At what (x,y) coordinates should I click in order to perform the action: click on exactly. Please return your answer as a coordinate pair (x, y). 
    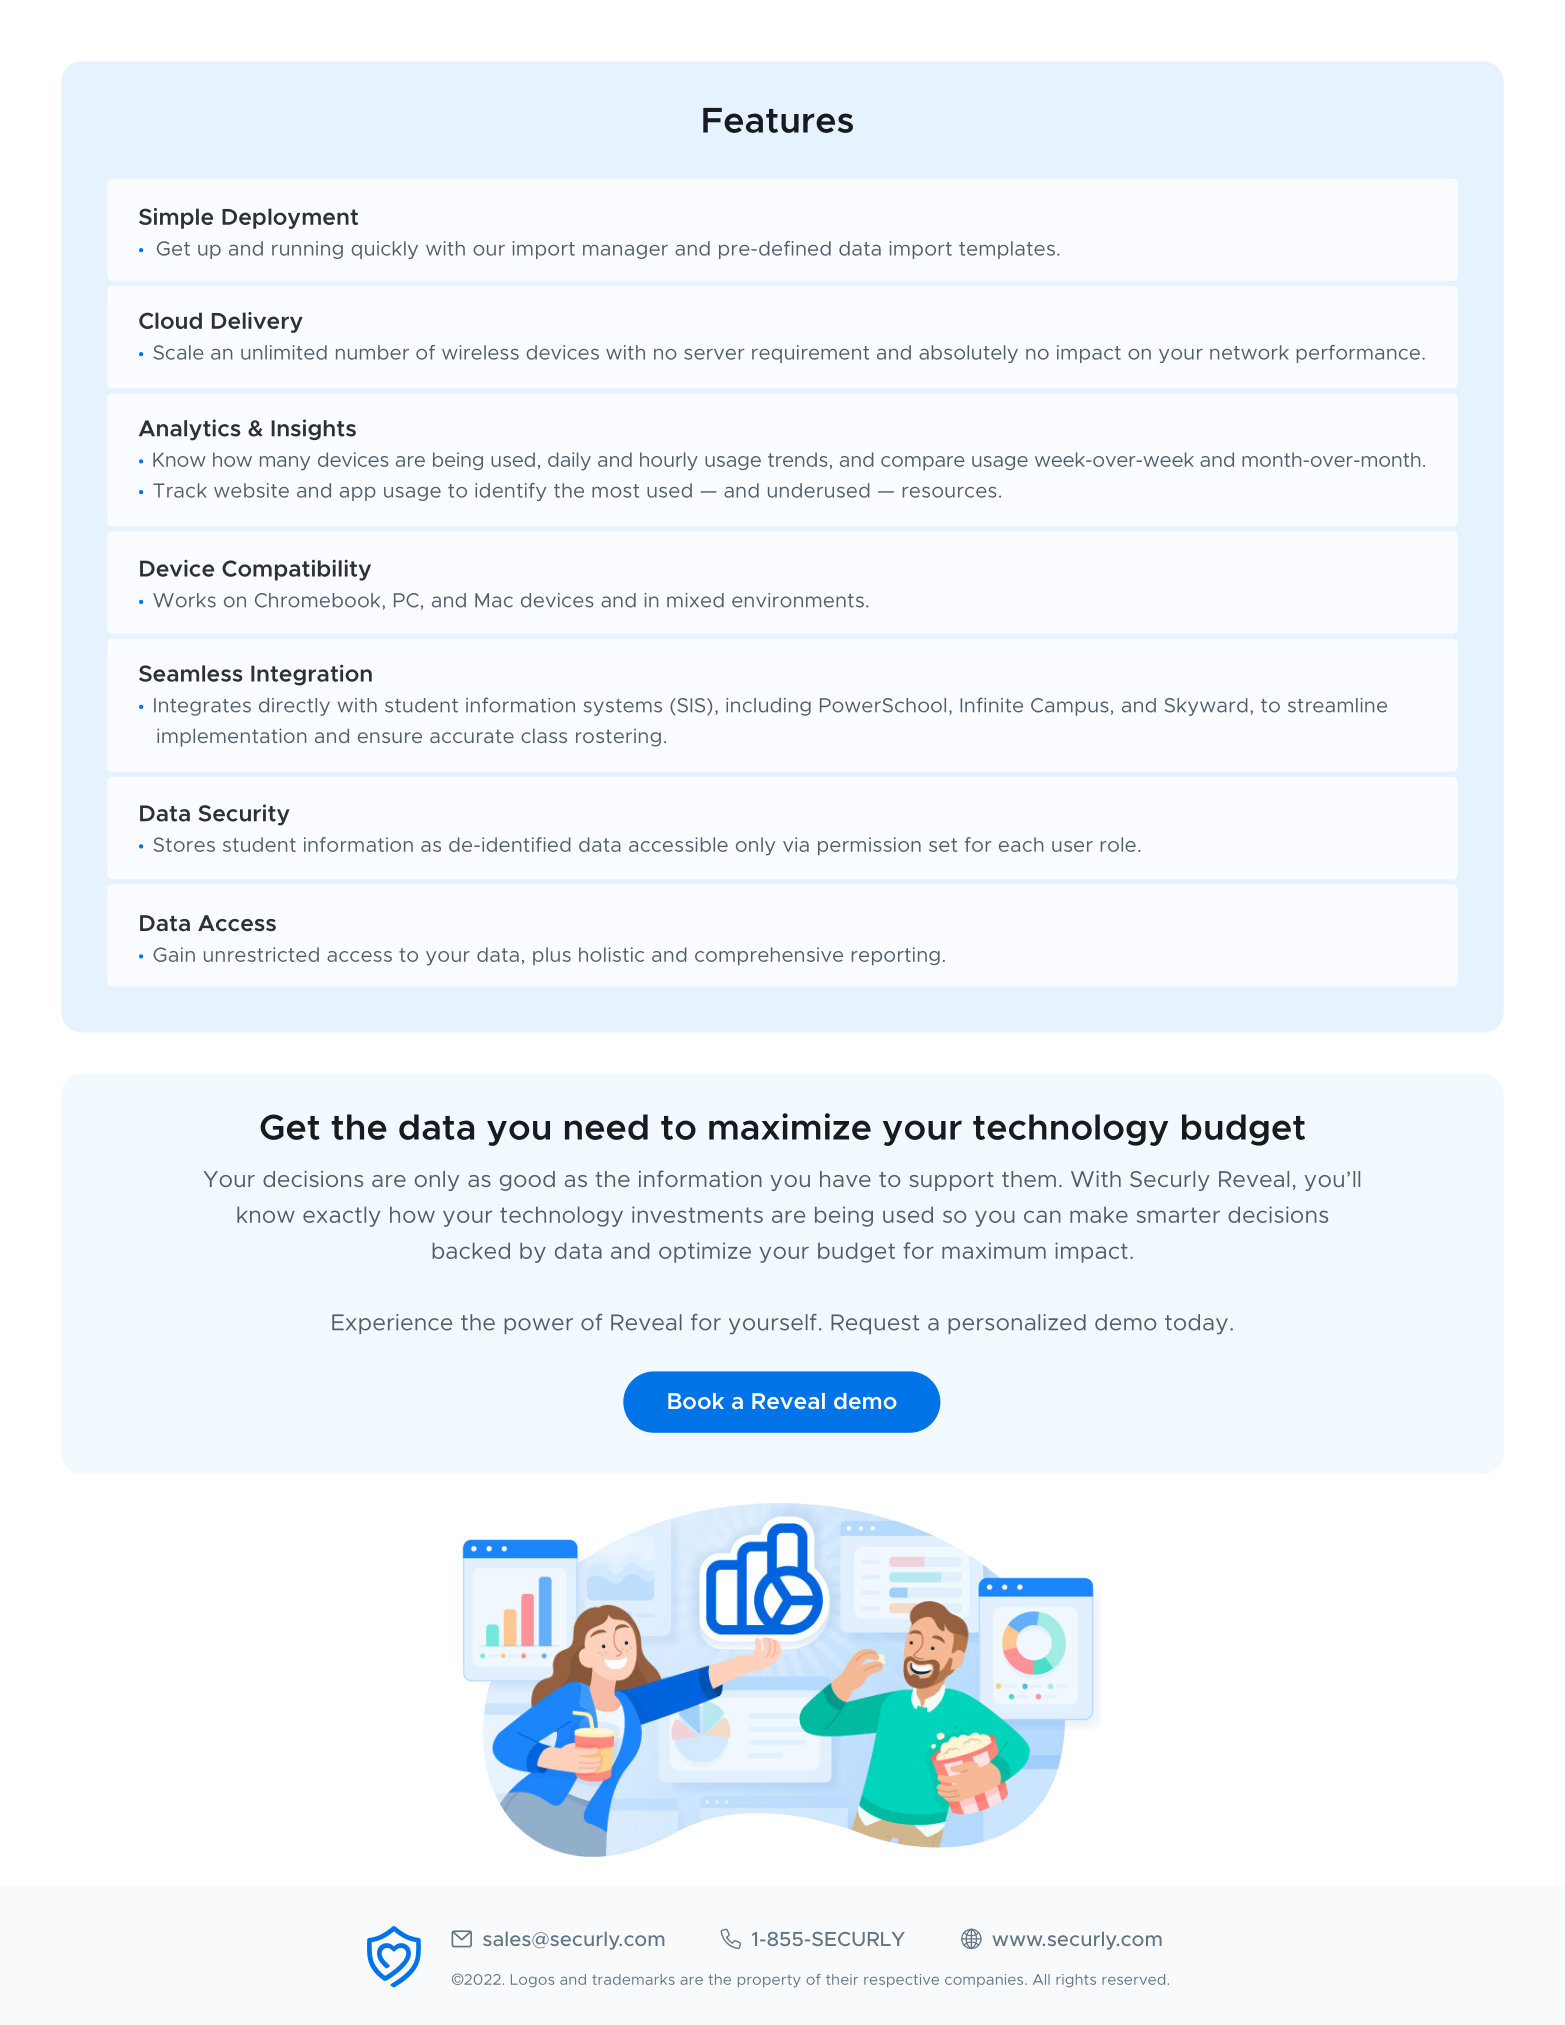
    Looking at the image, I should click on (341, 1216).
